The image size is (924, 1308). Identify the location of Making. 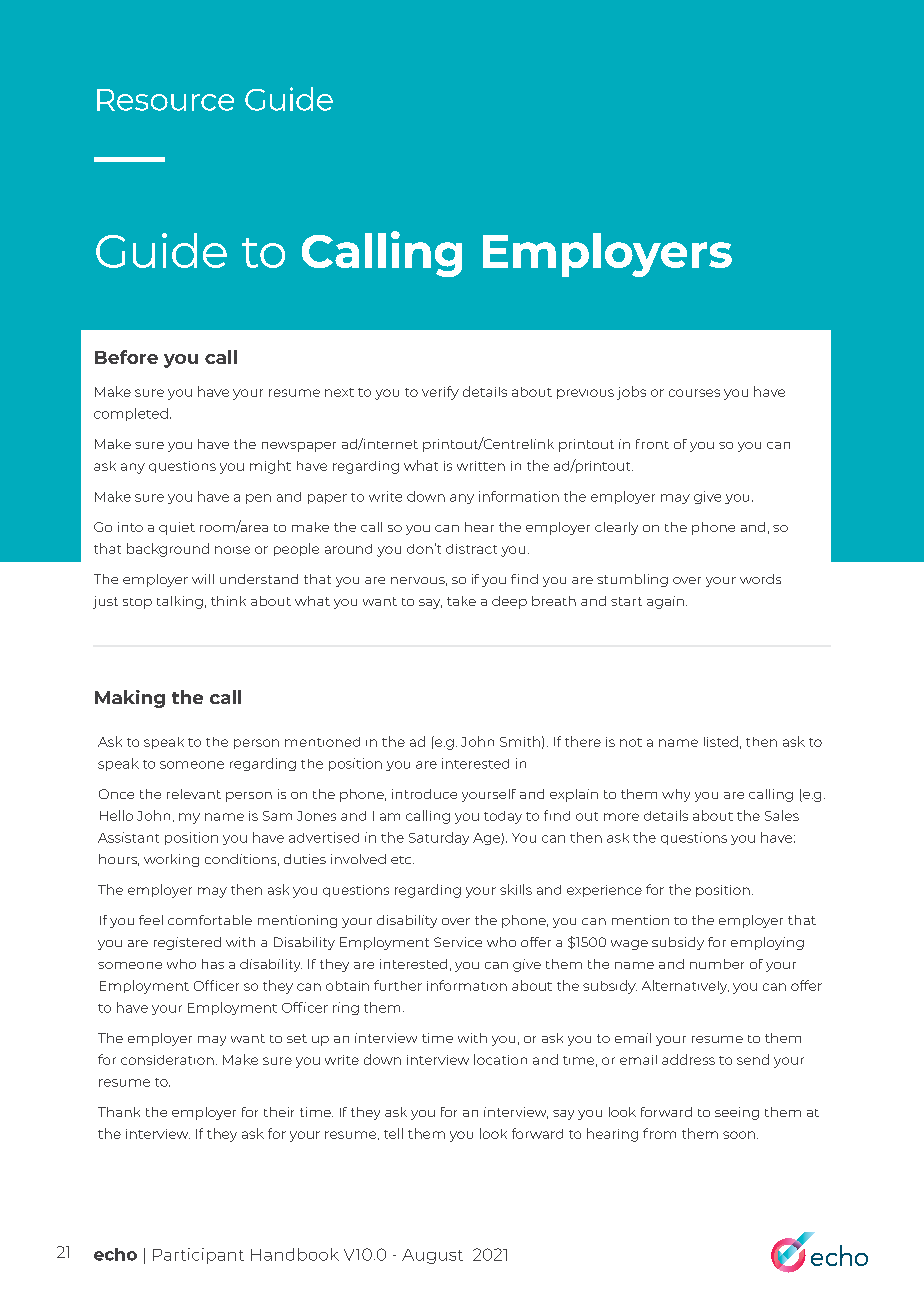
(130, 699).
